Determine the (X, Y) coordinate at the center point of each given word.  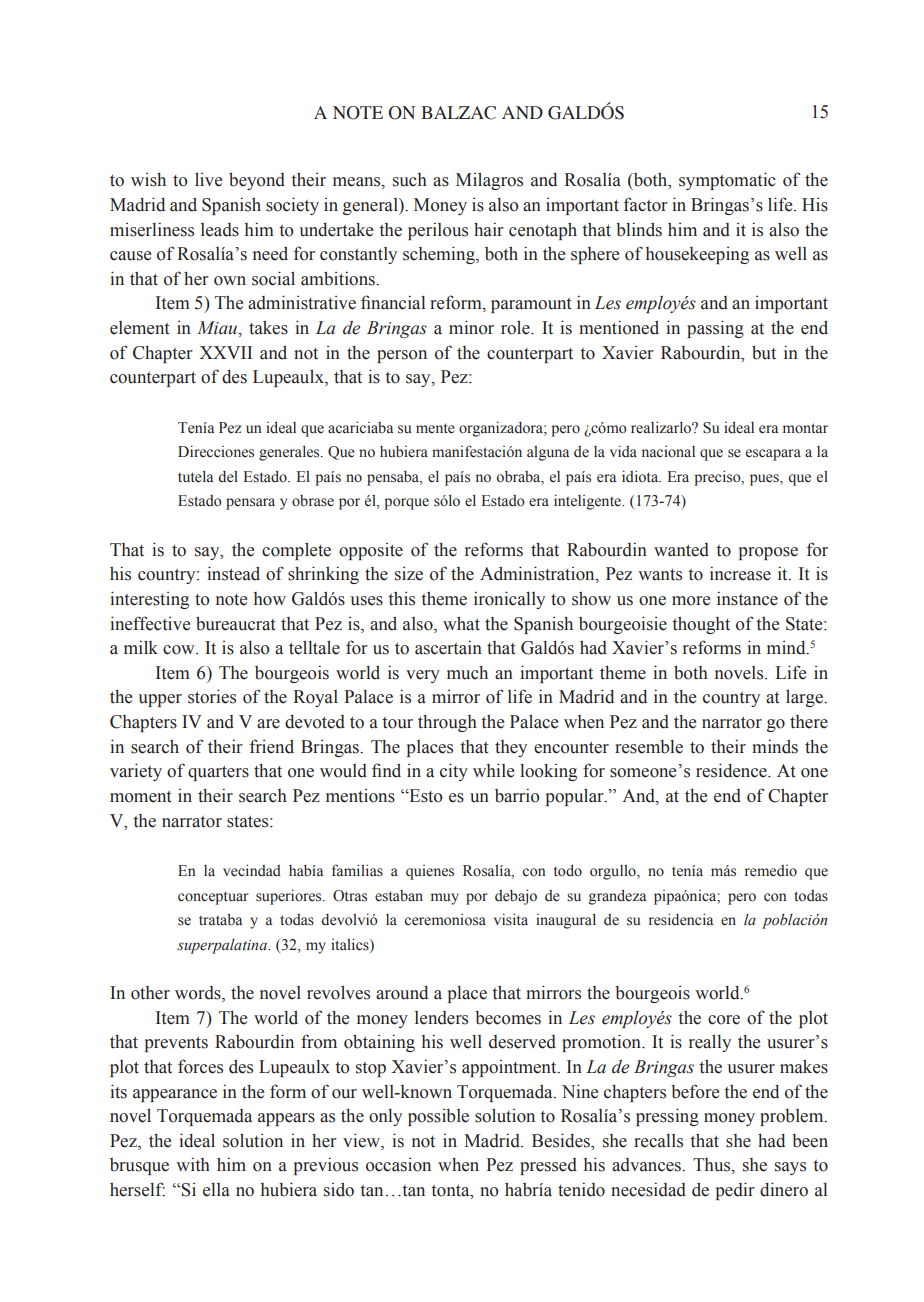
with (193, 1164)
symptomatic (727, 181)
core (724, 1020)
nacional (668, 451)
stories (212, 696)
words (199, 994)
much (467, 672)
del (228, 477)
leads (220, 230)
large (805, 698)
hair (489, 229)
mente (435, 428)
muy (445, 899)
